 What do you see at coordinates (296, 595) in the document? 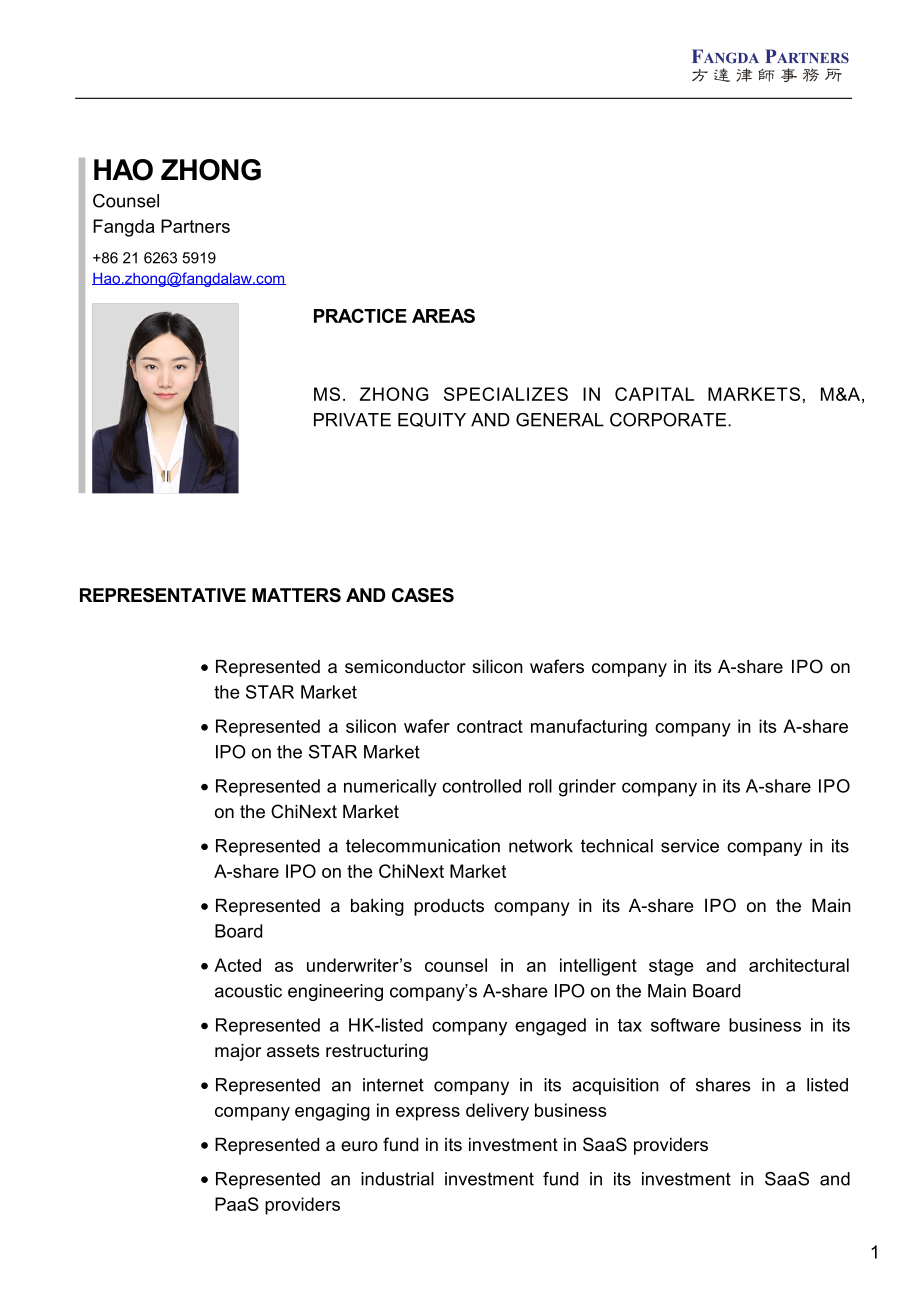
I see `MATTERS` at bounding box center [296, 595].
